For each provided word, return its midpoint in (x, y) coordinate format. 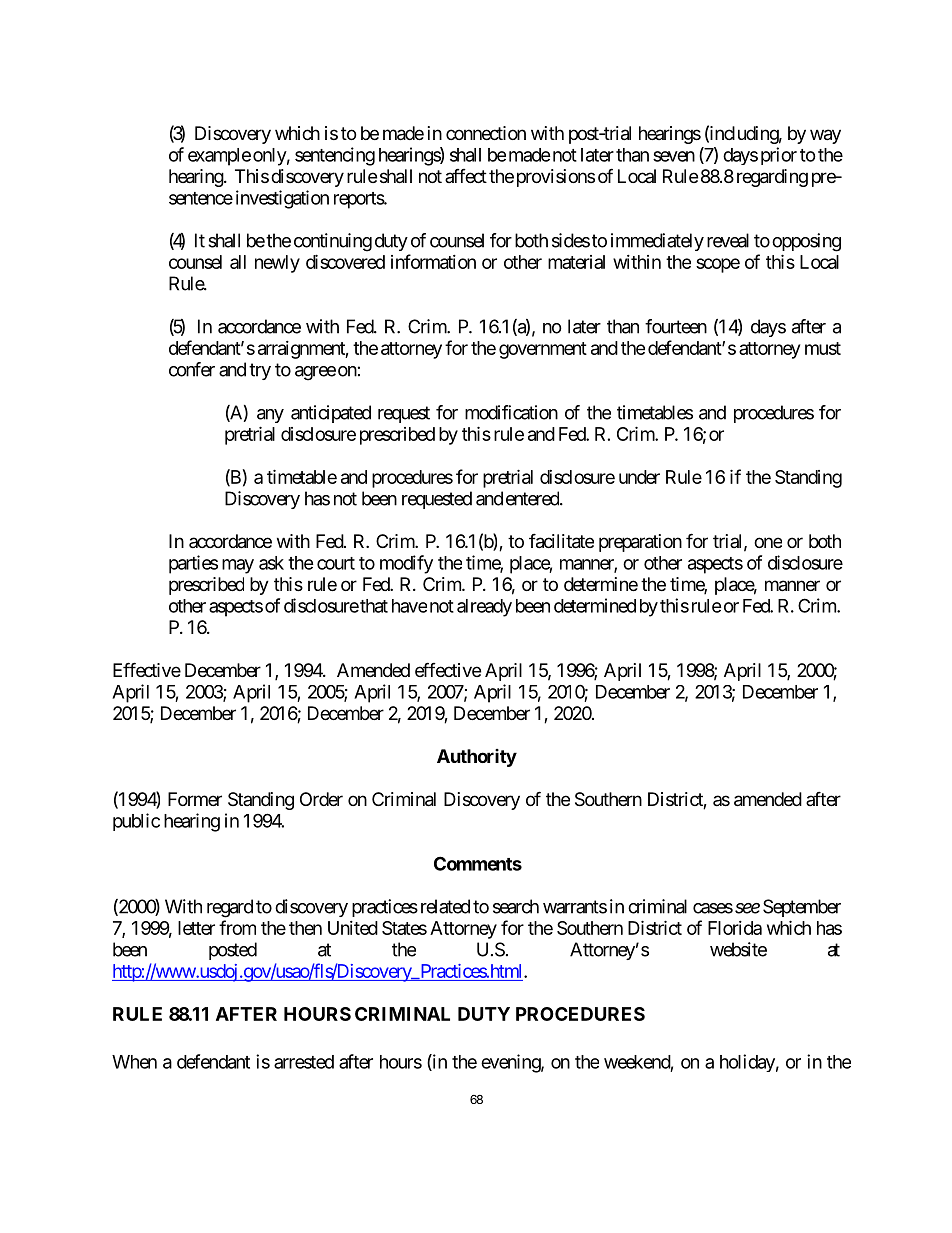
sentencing (335, 156)
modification (511, 412)
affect (466, 176)
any (270, 416)
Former (195, 799)
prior (779, 156)
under (639, 477)
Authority (477, 758)
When (134, 1062)
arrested (304, 1062)
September (802, 908)
